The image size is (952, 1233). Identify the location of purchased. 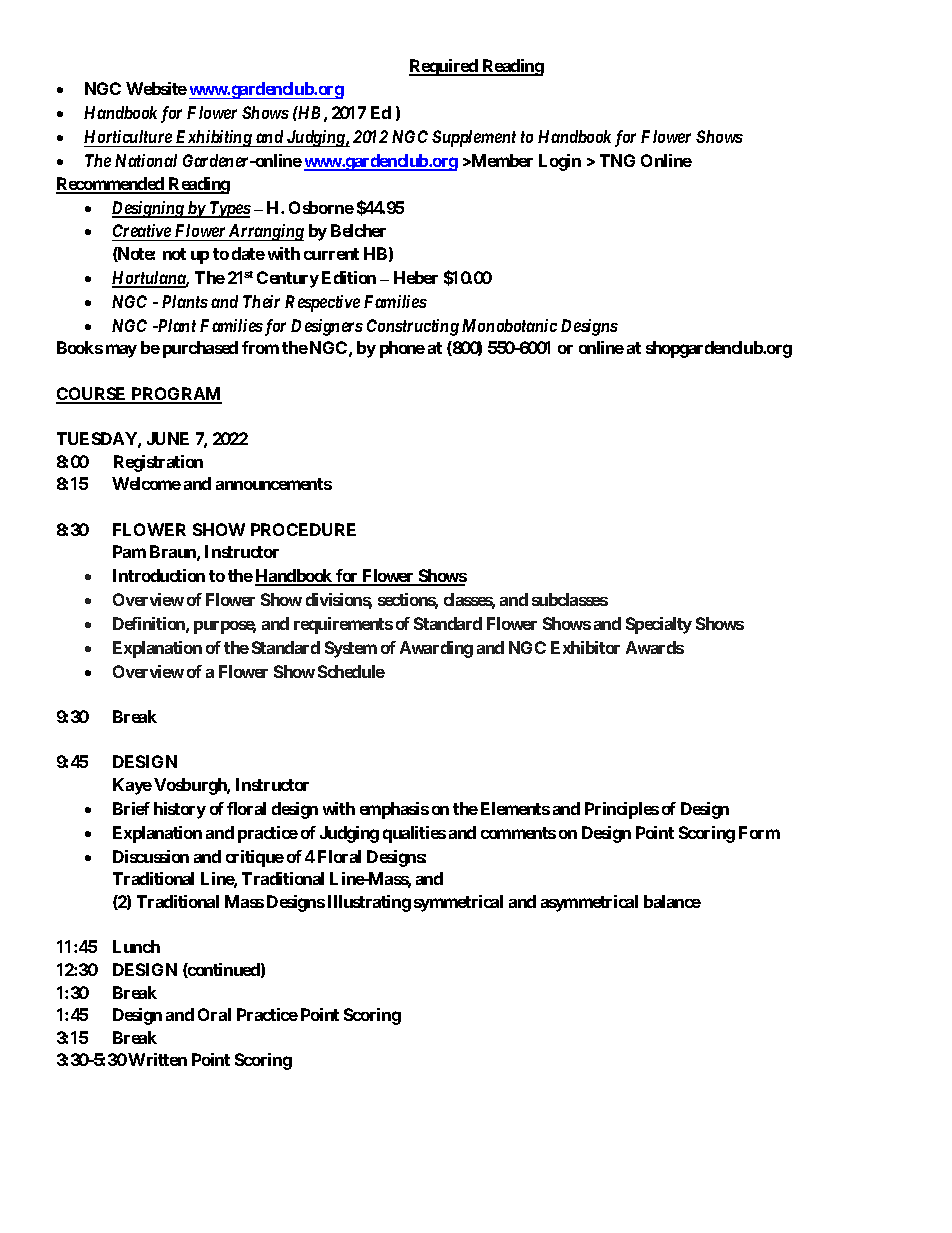
(200, 349).
